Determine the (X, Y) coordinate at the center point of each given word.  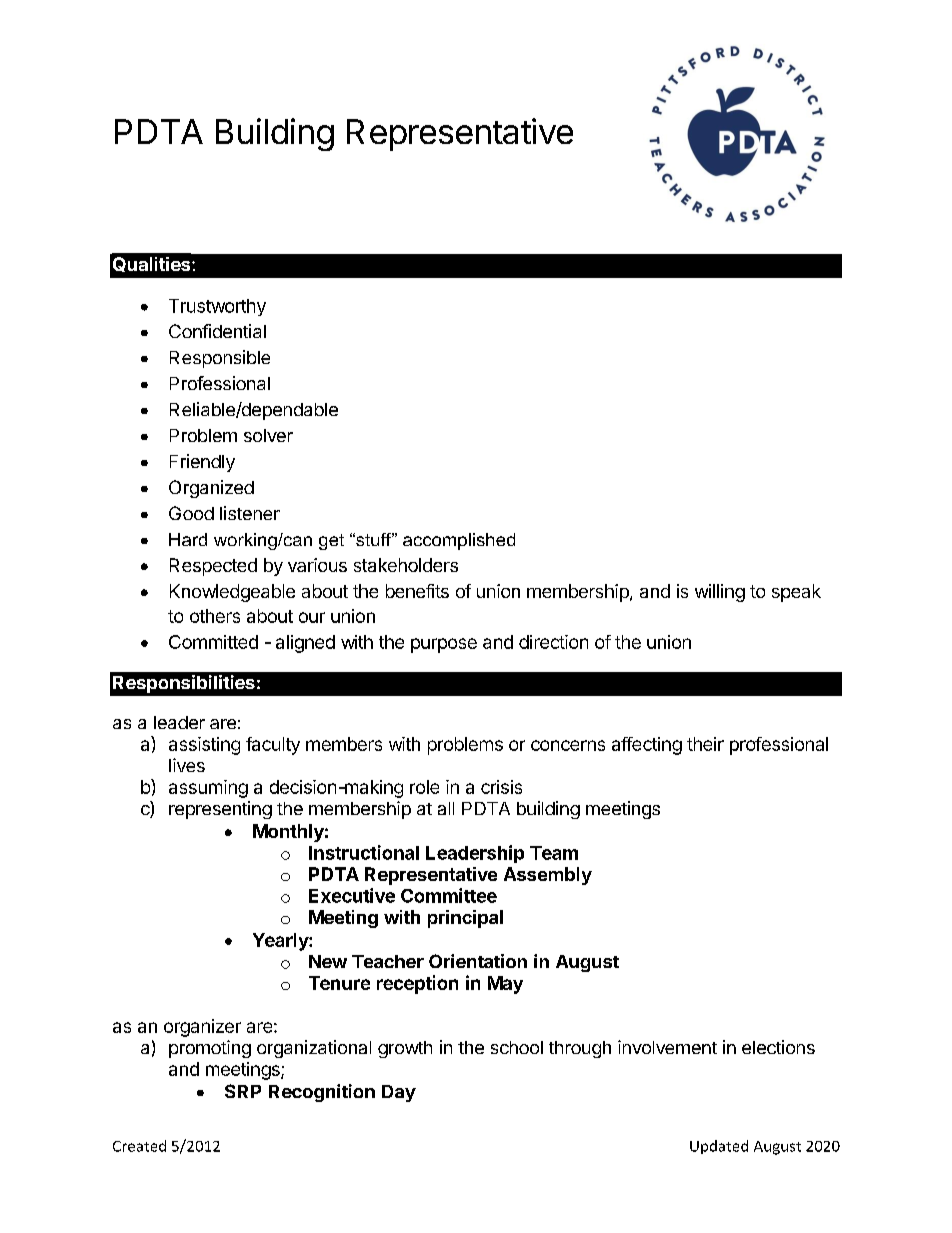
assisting (204, 746)
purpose (444, 645)
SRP (243, 1091)
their (705, 744)
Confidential (217, 331)
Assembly (548, 876)
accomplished (459, 541)
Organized (211, 489)
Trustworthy (217, 307)
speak (796, 593)
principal (465, 919)
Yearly (281, 942)
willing (720, 593)
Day (399, 1093)
